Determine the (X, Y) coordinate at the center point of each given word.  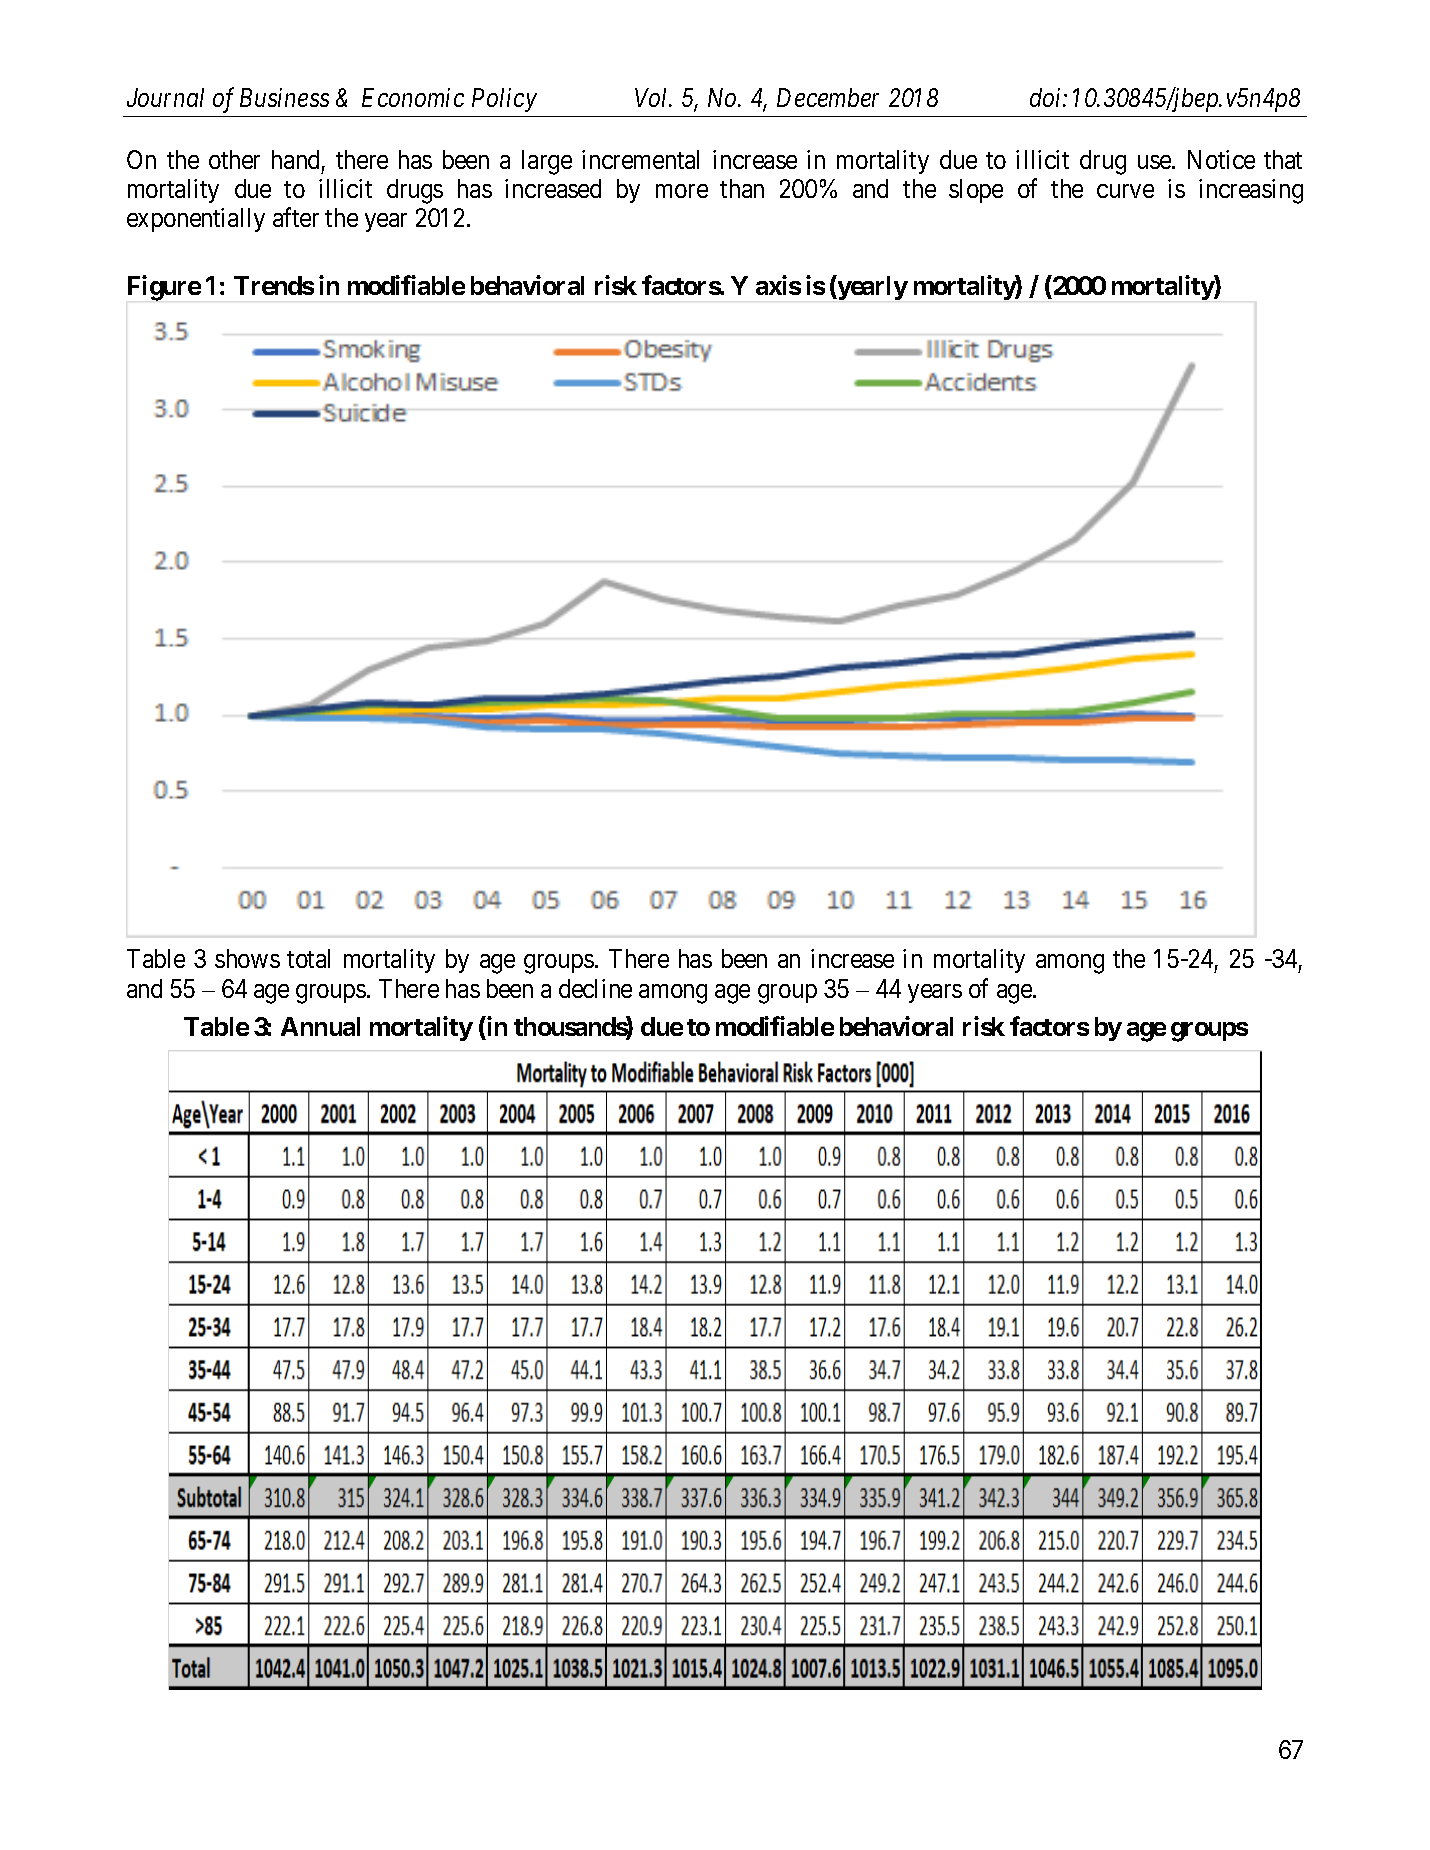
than (742, 188)
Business (284, 97)
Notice (1221, 159)
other (234, 159)
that (1283, 159)
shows (247, 958)
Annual (320, 1026)
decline (595, 988)
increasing (1251, 191)
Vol (653, 97)
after (296, 217)
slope (976, 191)
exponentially (196, 220)
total (308, 958)
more (682, 191)
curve (1125, 191)
